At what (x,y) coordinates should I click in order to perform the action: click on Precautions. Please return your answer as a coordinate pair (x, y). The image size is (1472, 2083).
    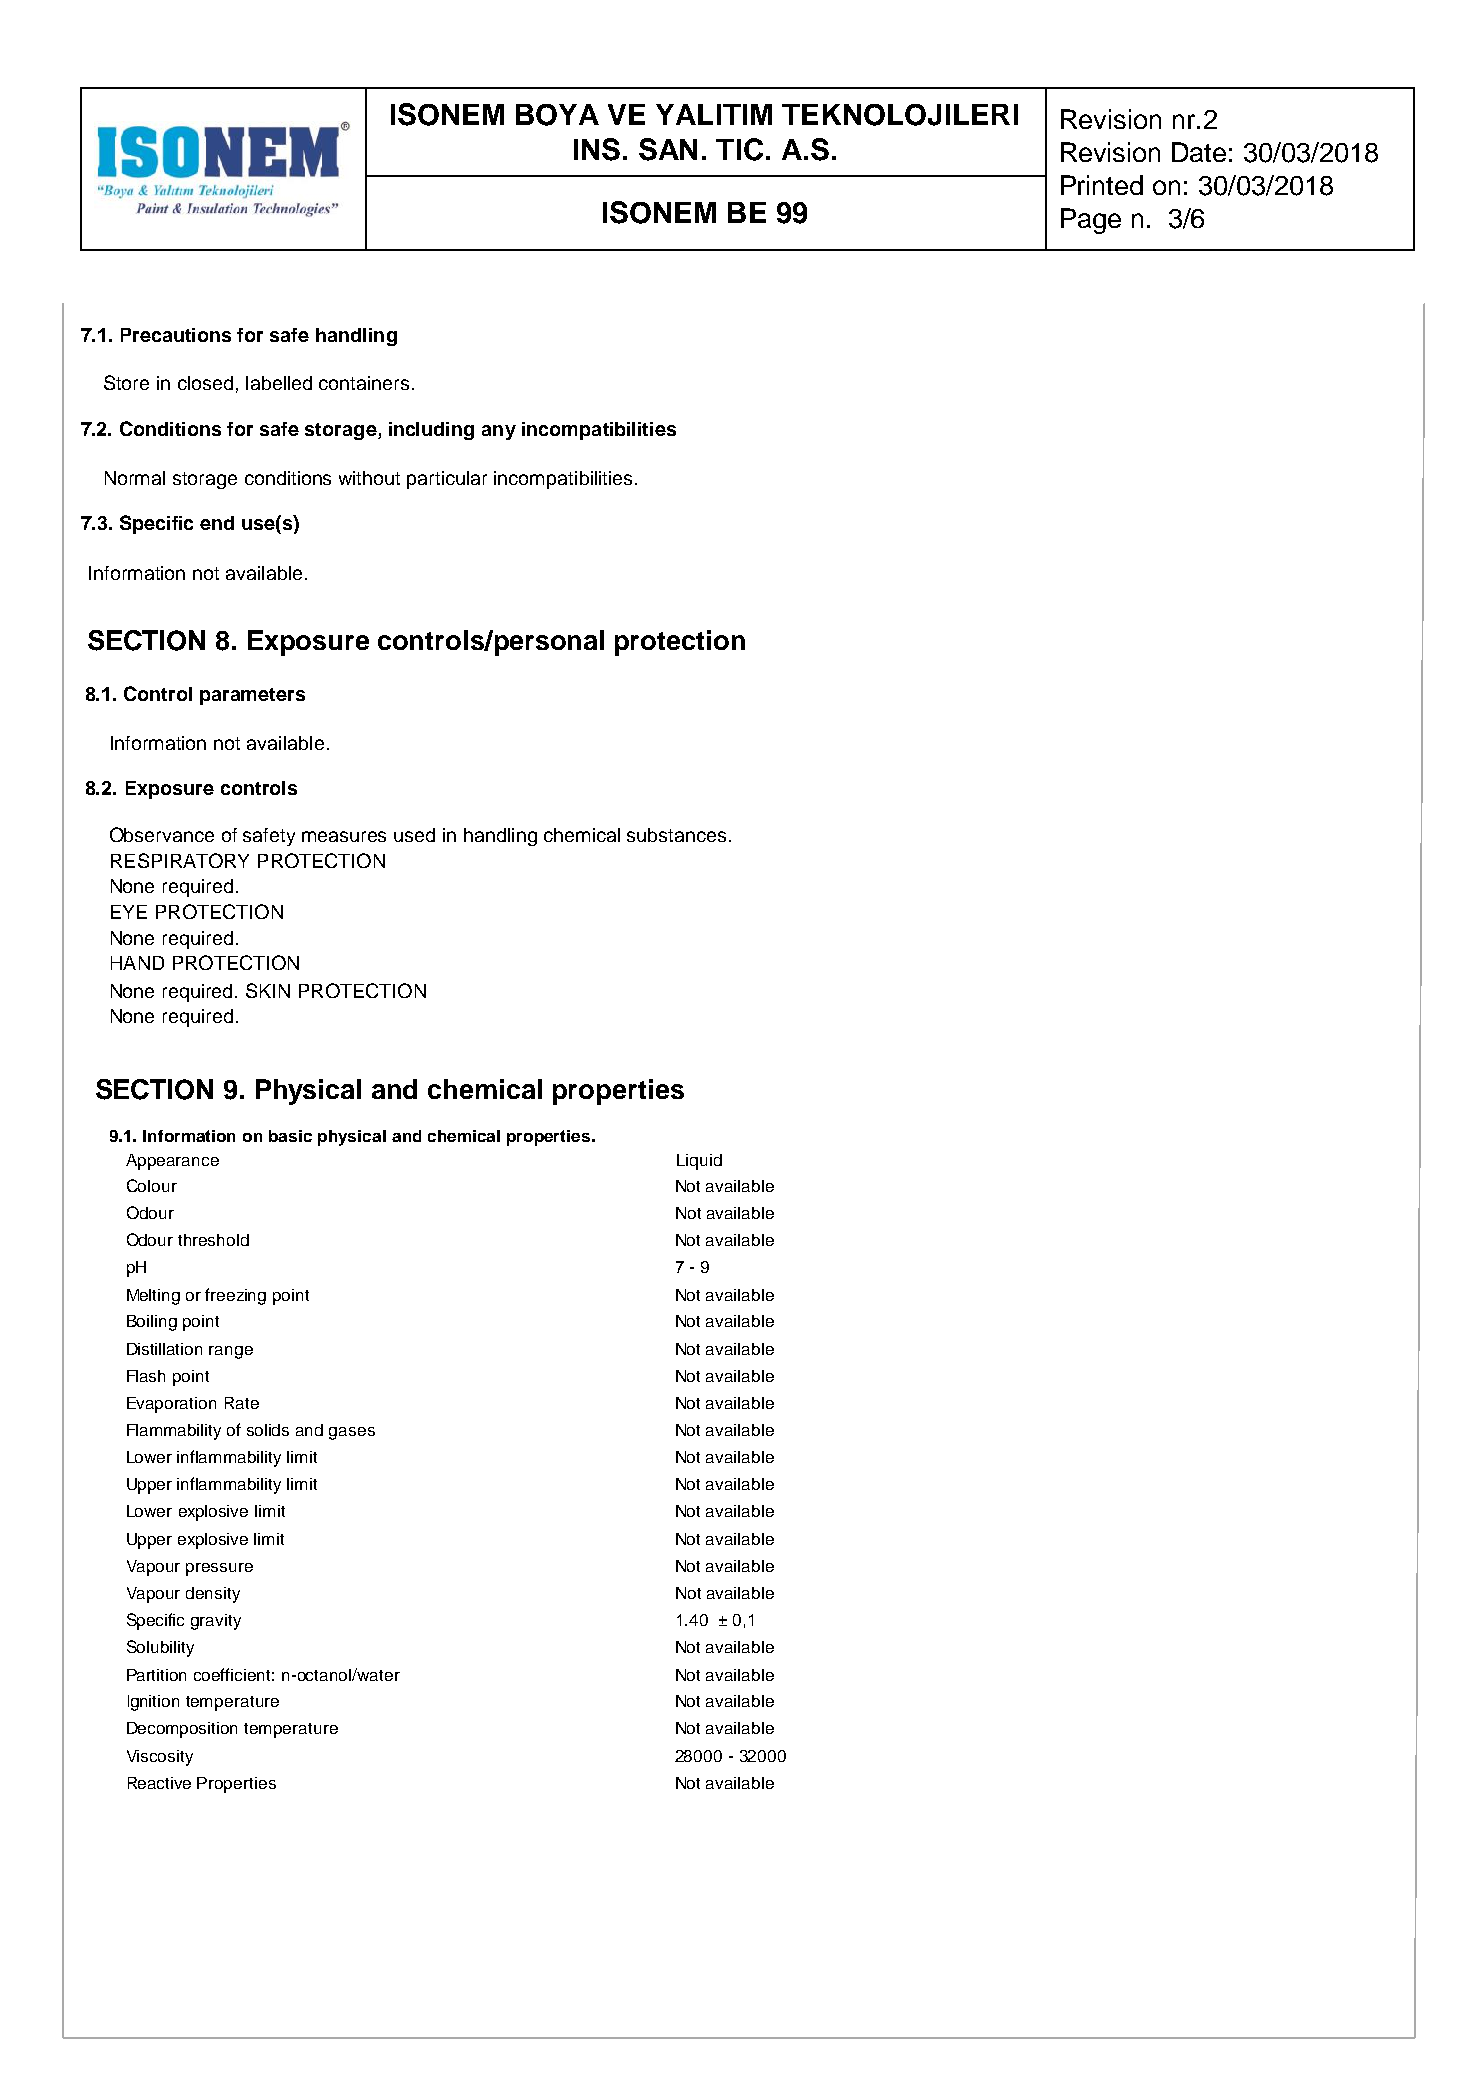
    Looking at the image, I should click on (176, 335).
